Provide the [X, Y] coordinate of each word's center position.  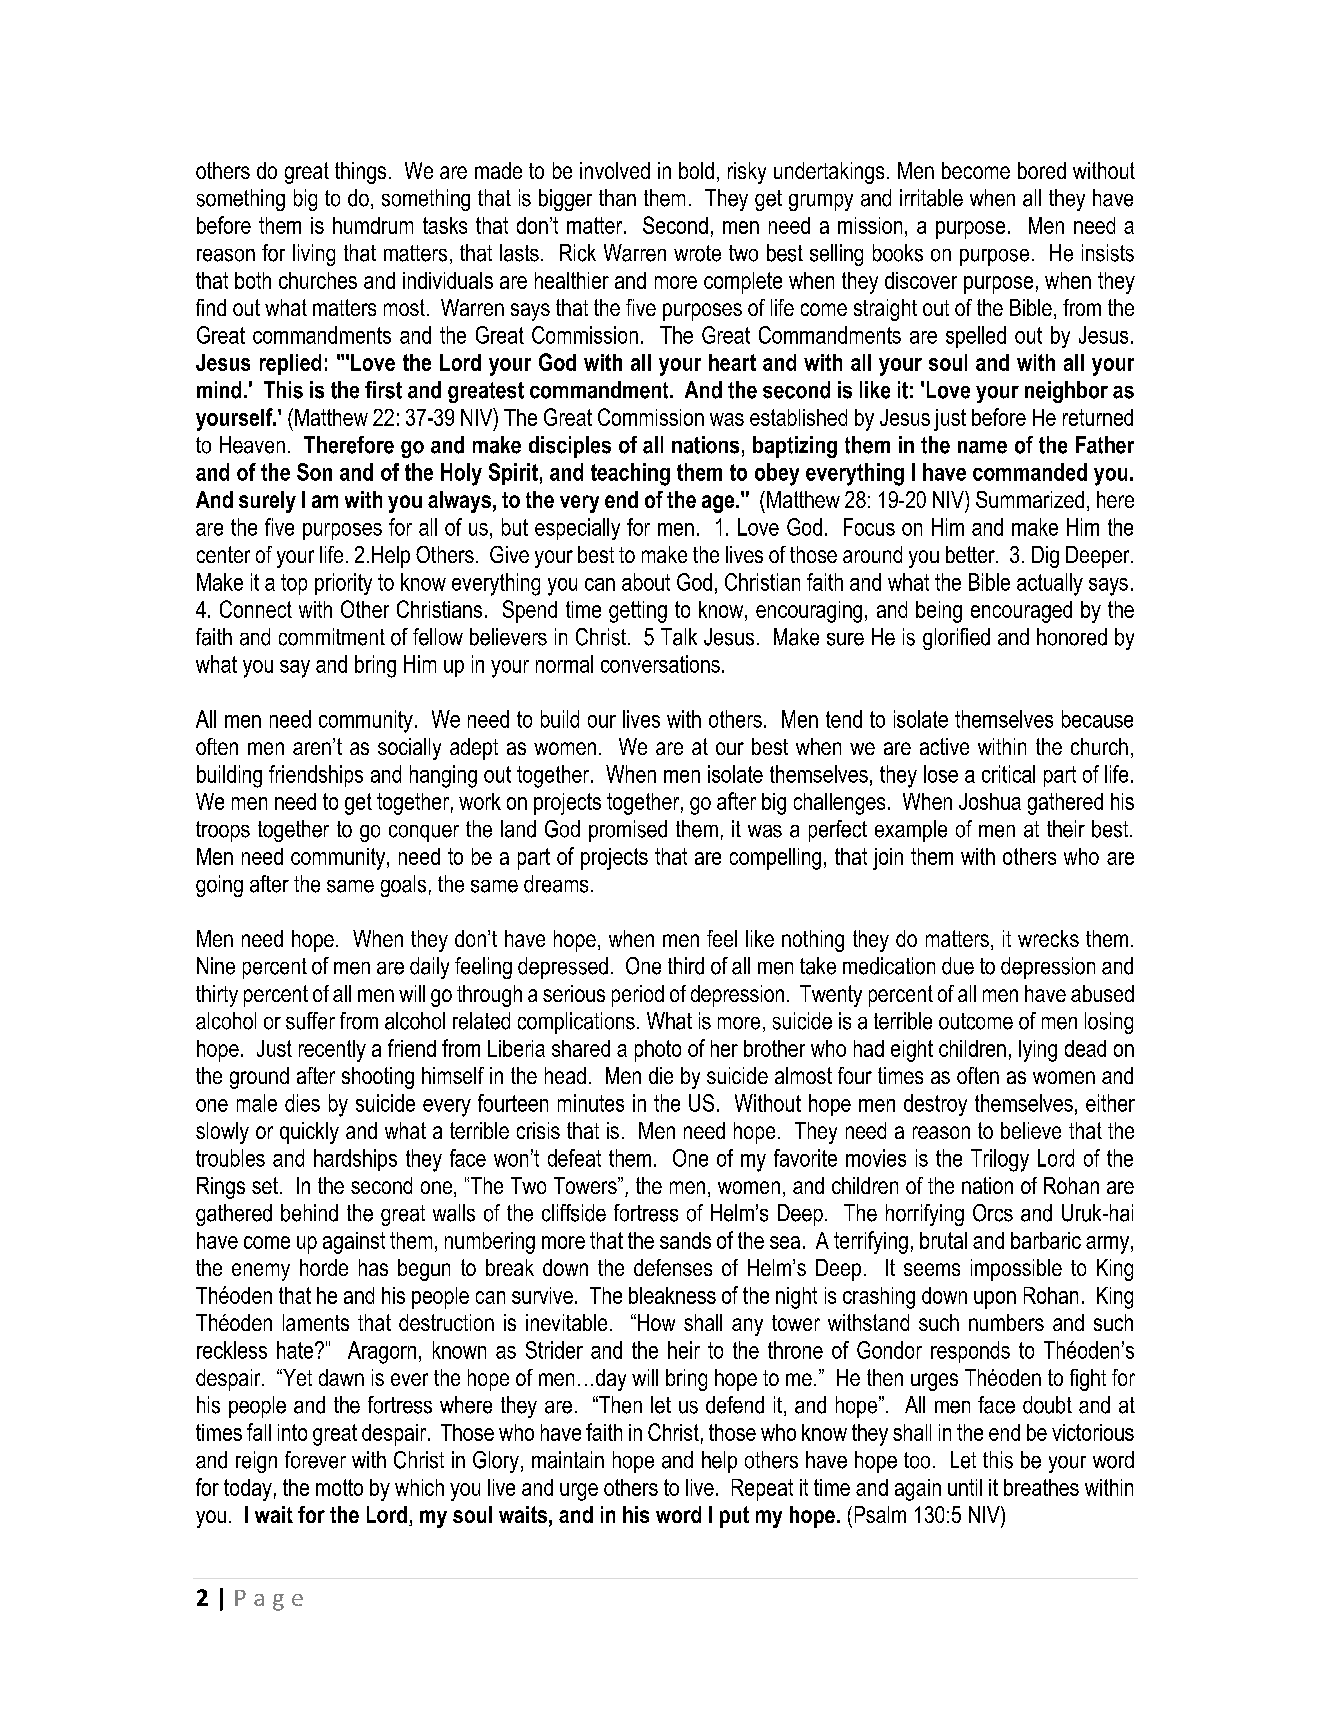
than [617, 198]
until [965, 1487]
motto [339, 1487]
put [734, 1517]
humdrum [373, 225]
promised [628, 831]
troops [223, 831]
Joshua [990, 801]
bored [1042, 170]
